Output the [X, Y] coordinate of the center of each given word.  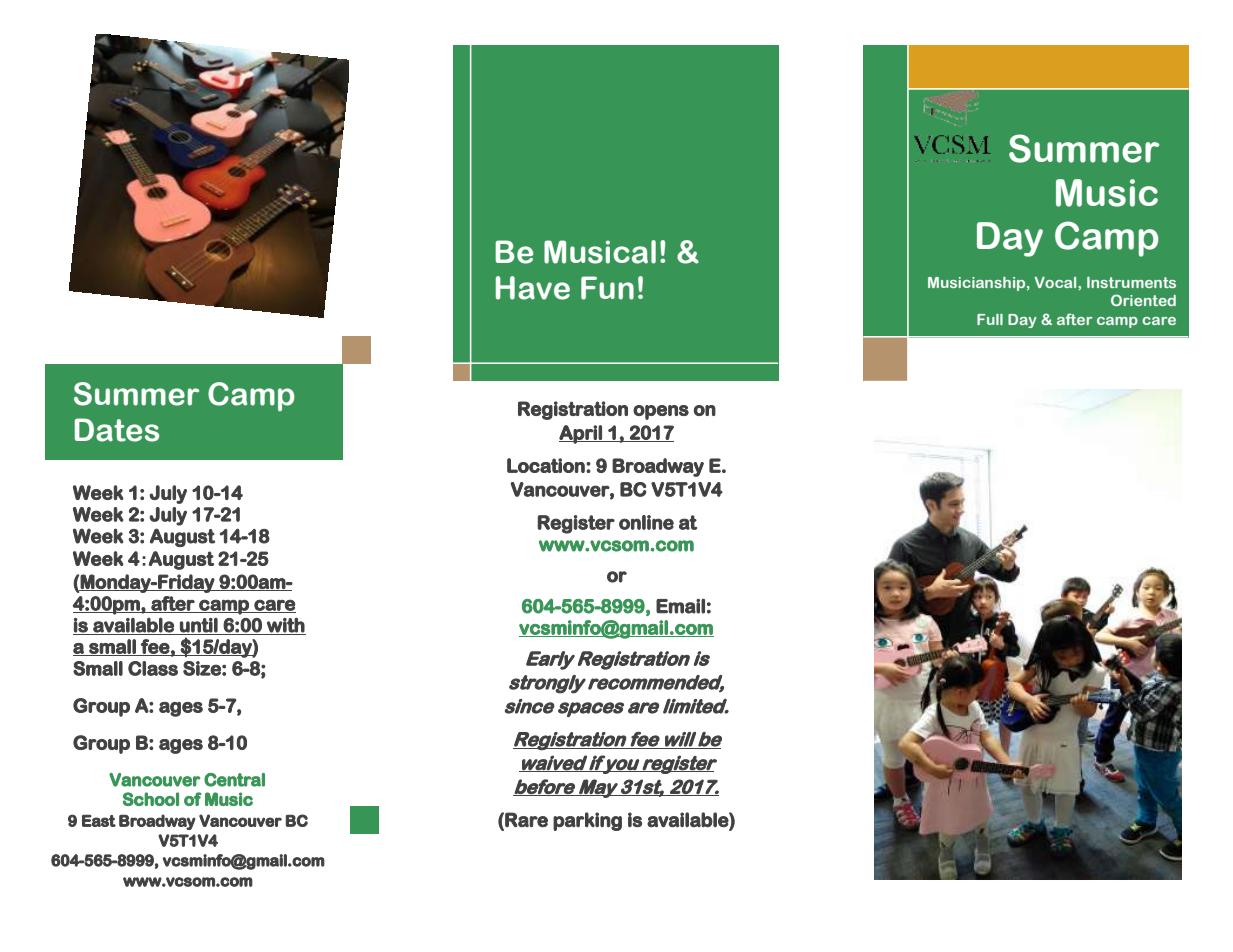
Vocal [1057, 282]
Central [234, 780]
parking [587, 821]
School [151, 799]
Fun [607, 288]
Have [533, 288]
